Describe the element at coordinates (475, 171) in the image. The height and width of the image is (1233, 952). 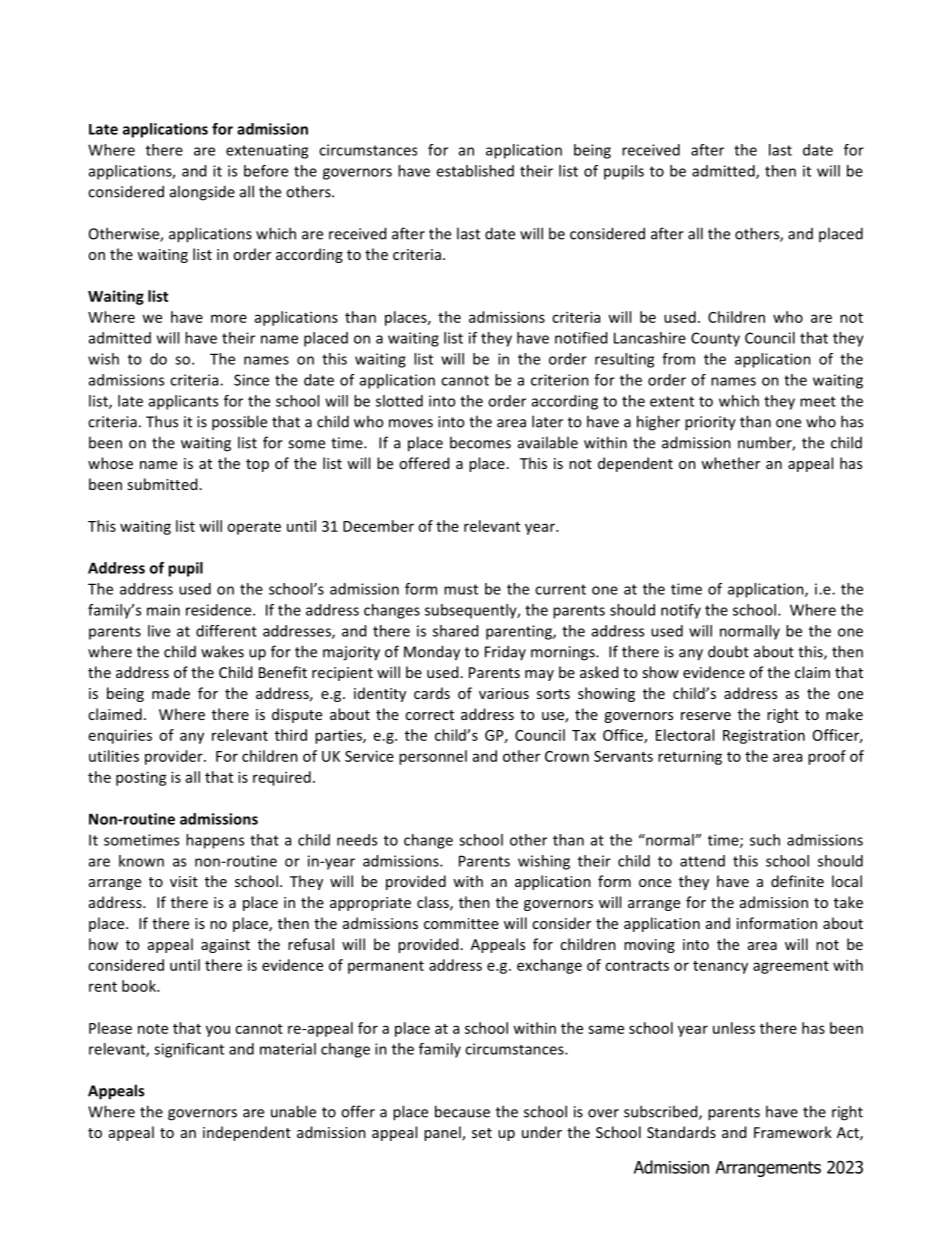
I see `established` at that location.
